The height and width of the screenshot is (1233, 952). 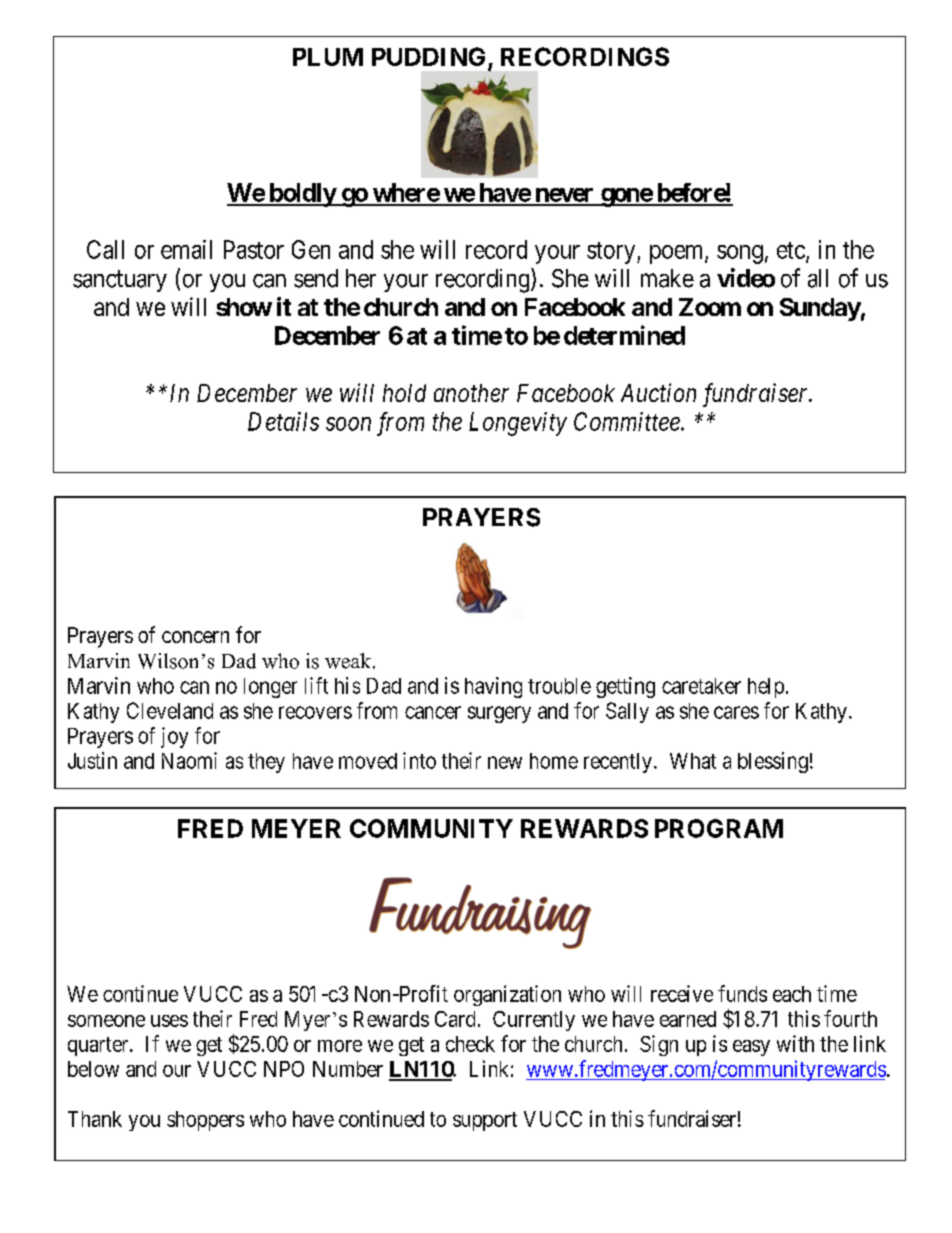 I want to click on Naomi, so click(x=189, y=760).
